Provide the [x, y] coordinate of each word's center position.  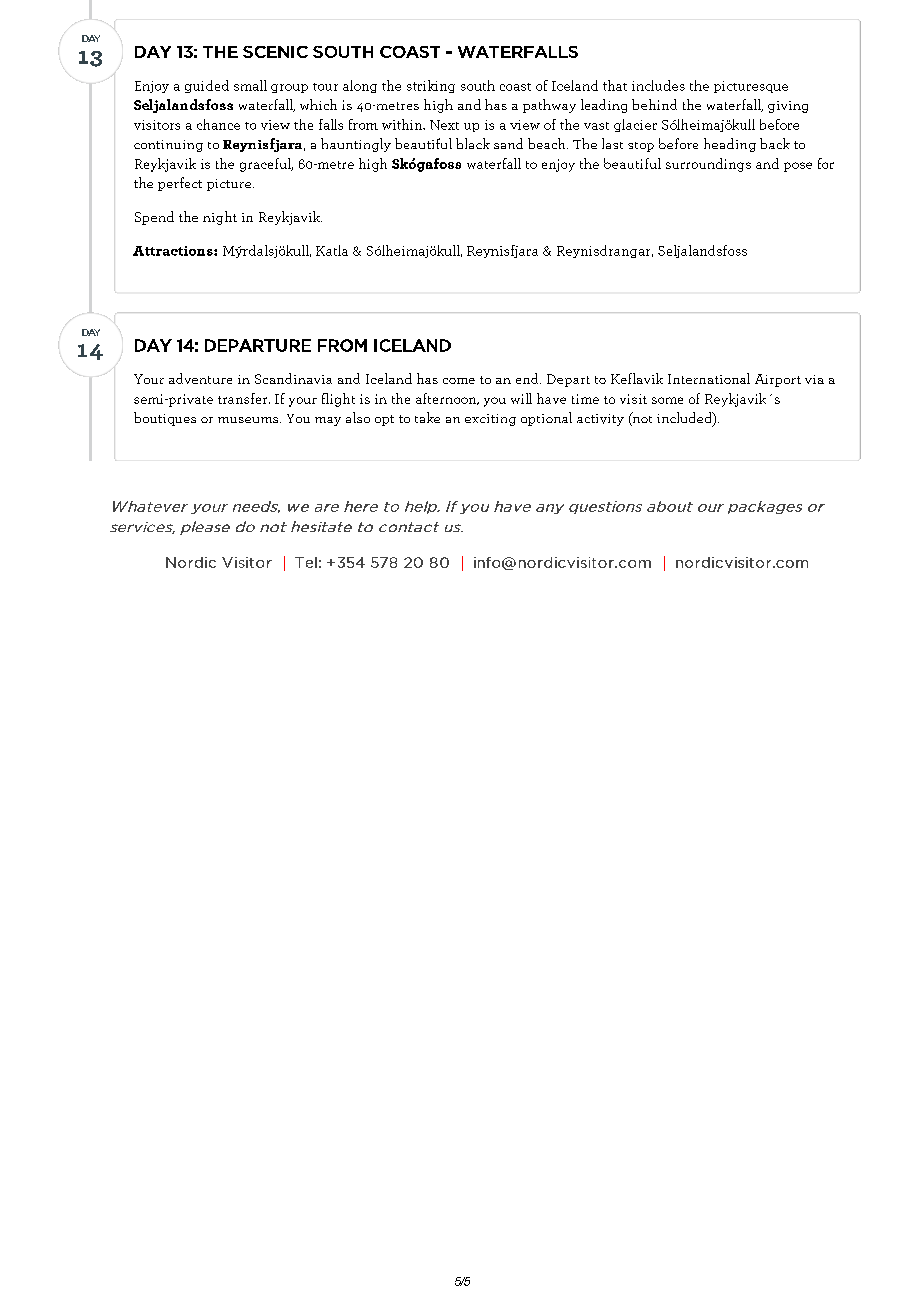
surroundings [708, 165]
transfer [244, 398]
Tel [306, 562]
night [220, 218]
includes [658, 85]
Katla [332, 250]
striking [431, 86]
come [459, 381]
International [709, 378]
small [250, 85]
